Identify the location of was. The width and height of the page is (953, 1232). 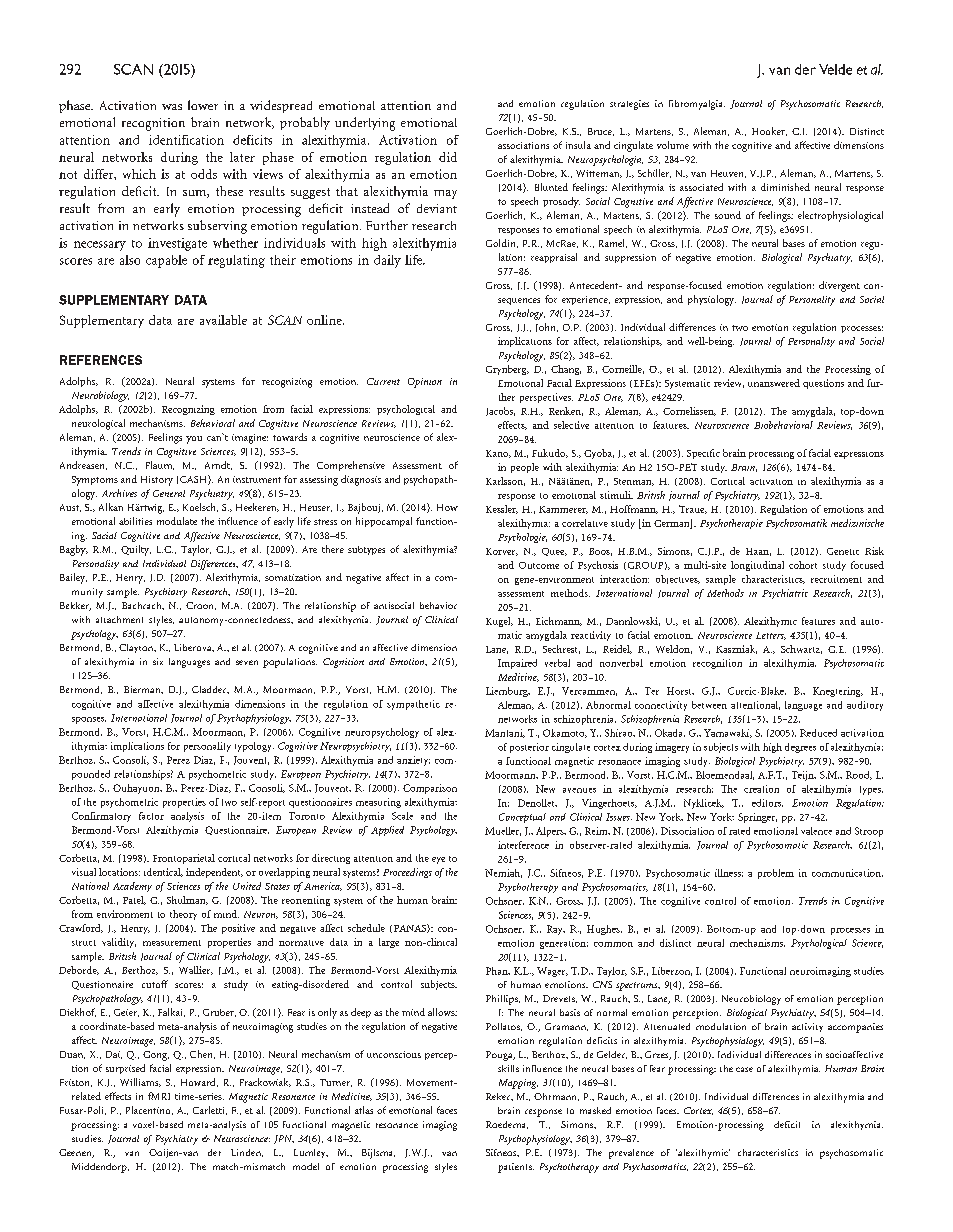
(172, 107).
